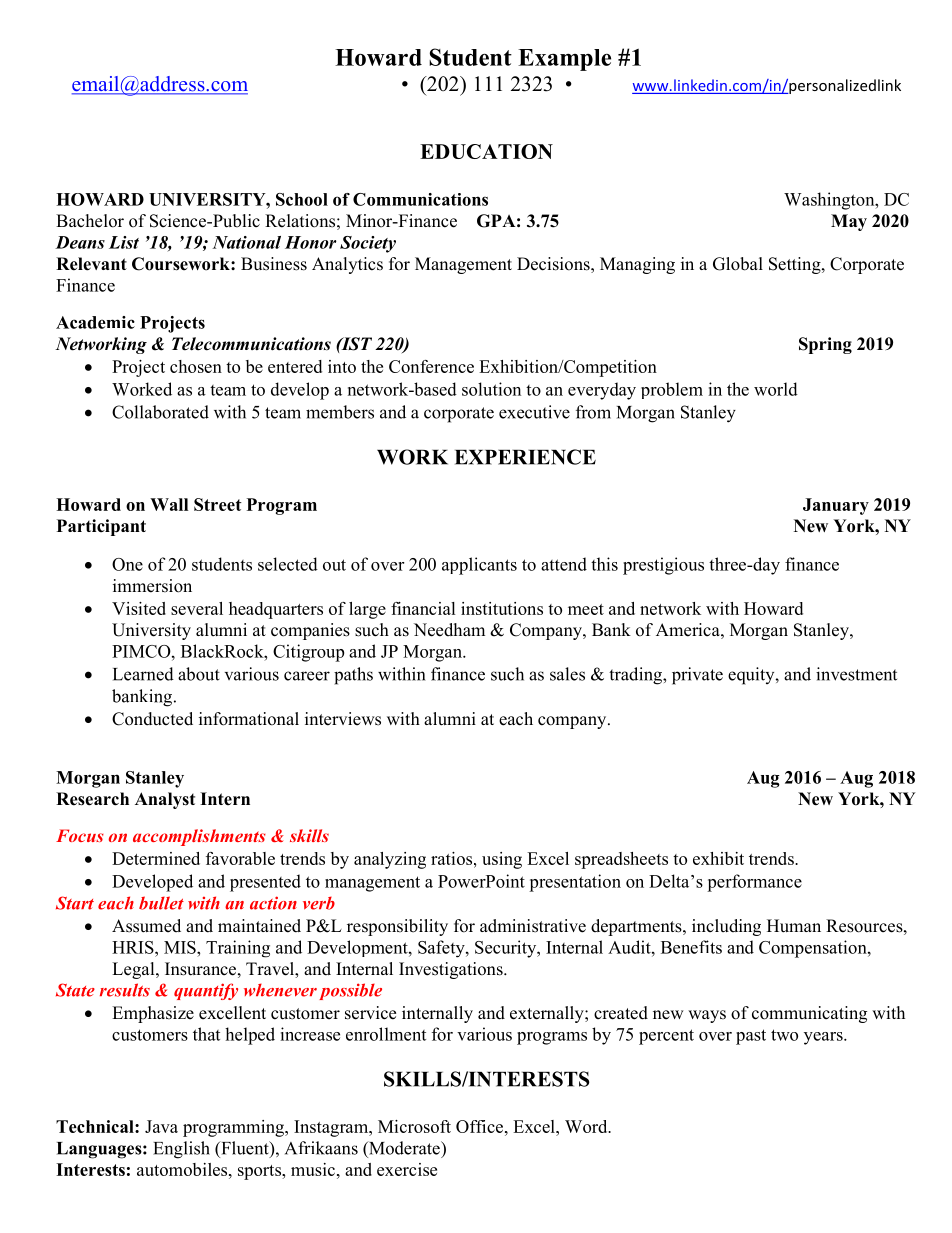  Describe the element at coordinates (197, 608) in the screenshot. I see `several` at that location.
